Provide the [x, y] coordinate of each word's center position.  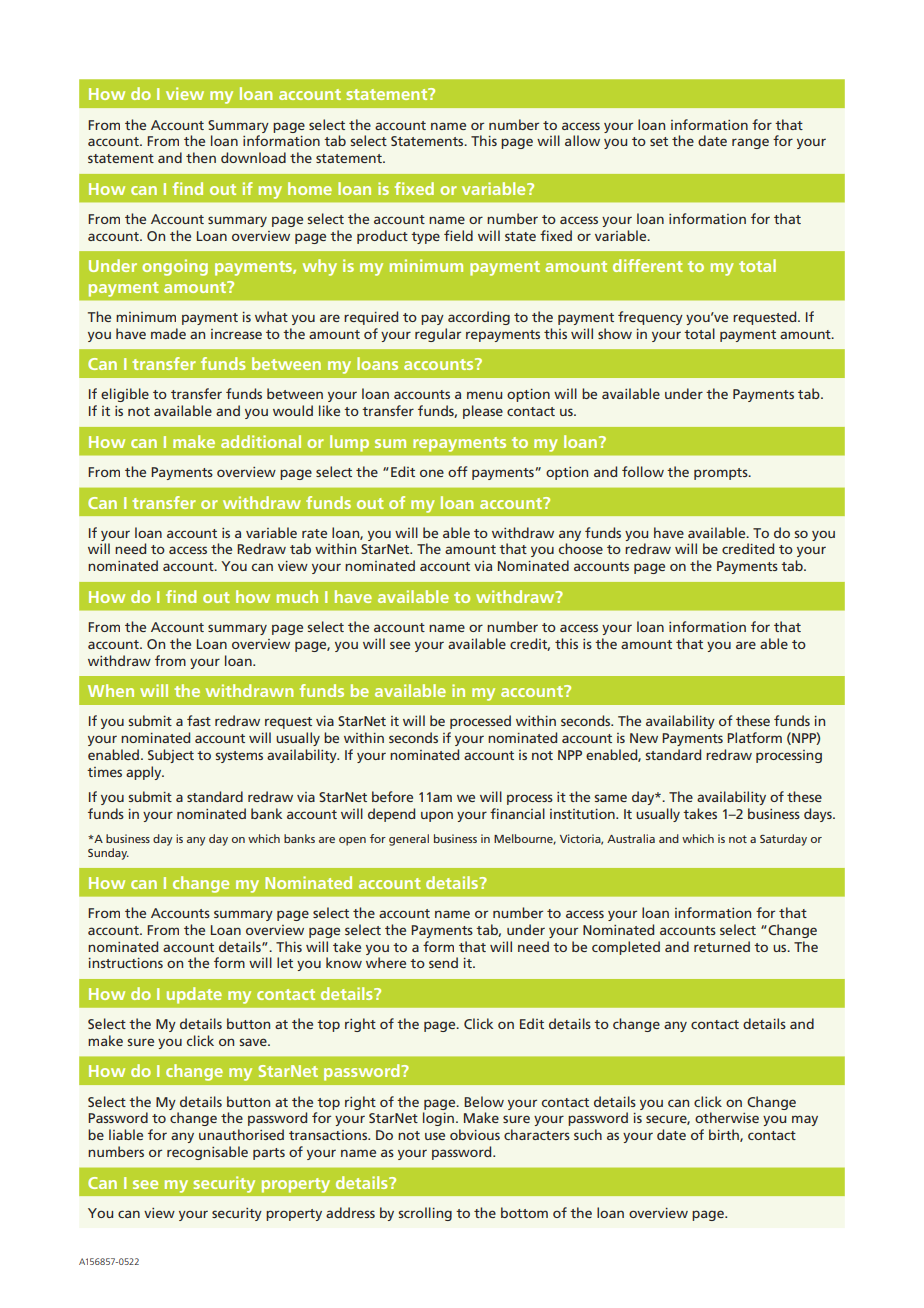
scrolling [425, 1214]
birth [725, 1135]
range [750, 143]
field [458, 235]
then [201, 157]
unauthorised [241, 1134]
